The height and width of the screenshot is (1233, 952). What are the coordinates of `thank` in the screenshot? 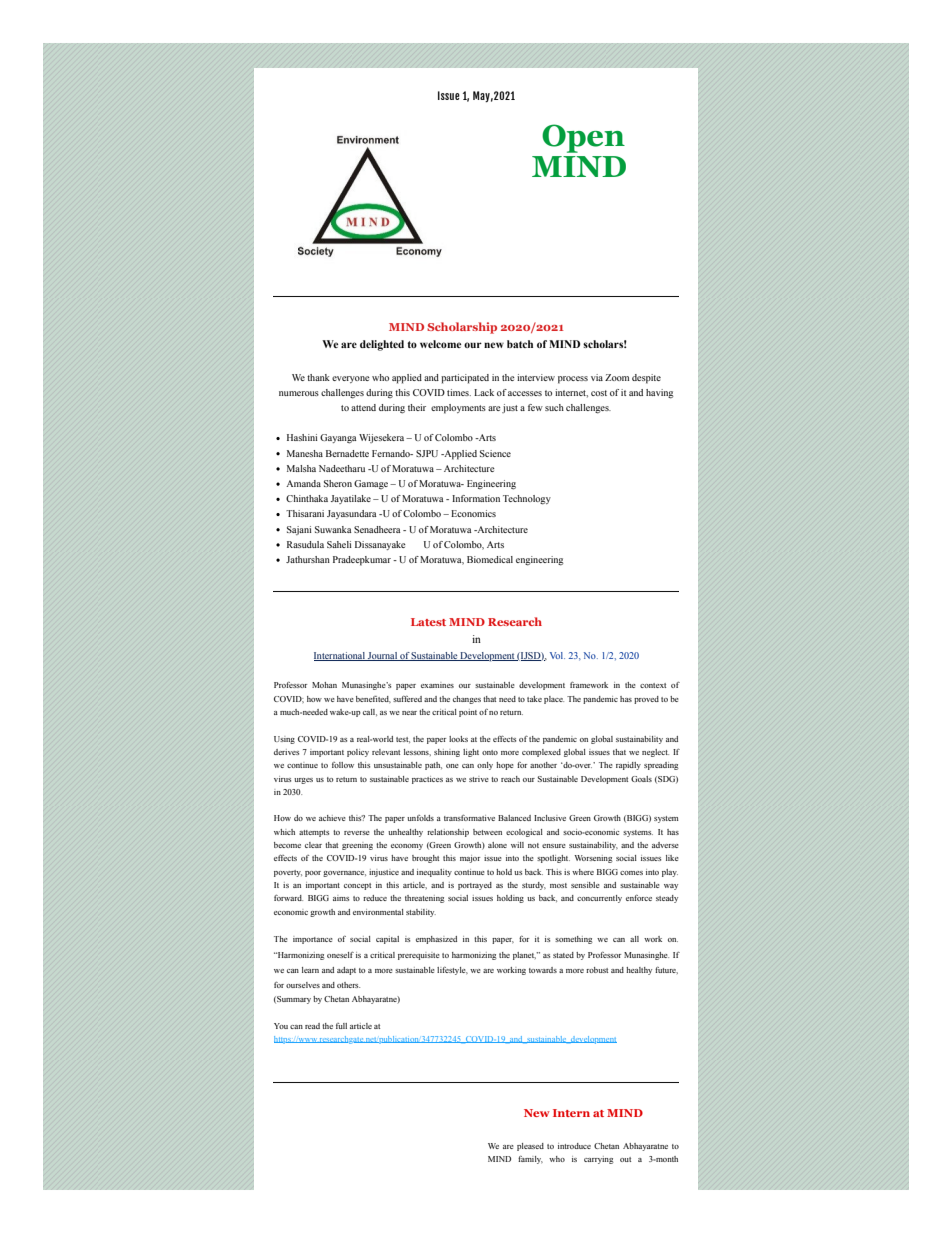 It's located at (318, 377).
